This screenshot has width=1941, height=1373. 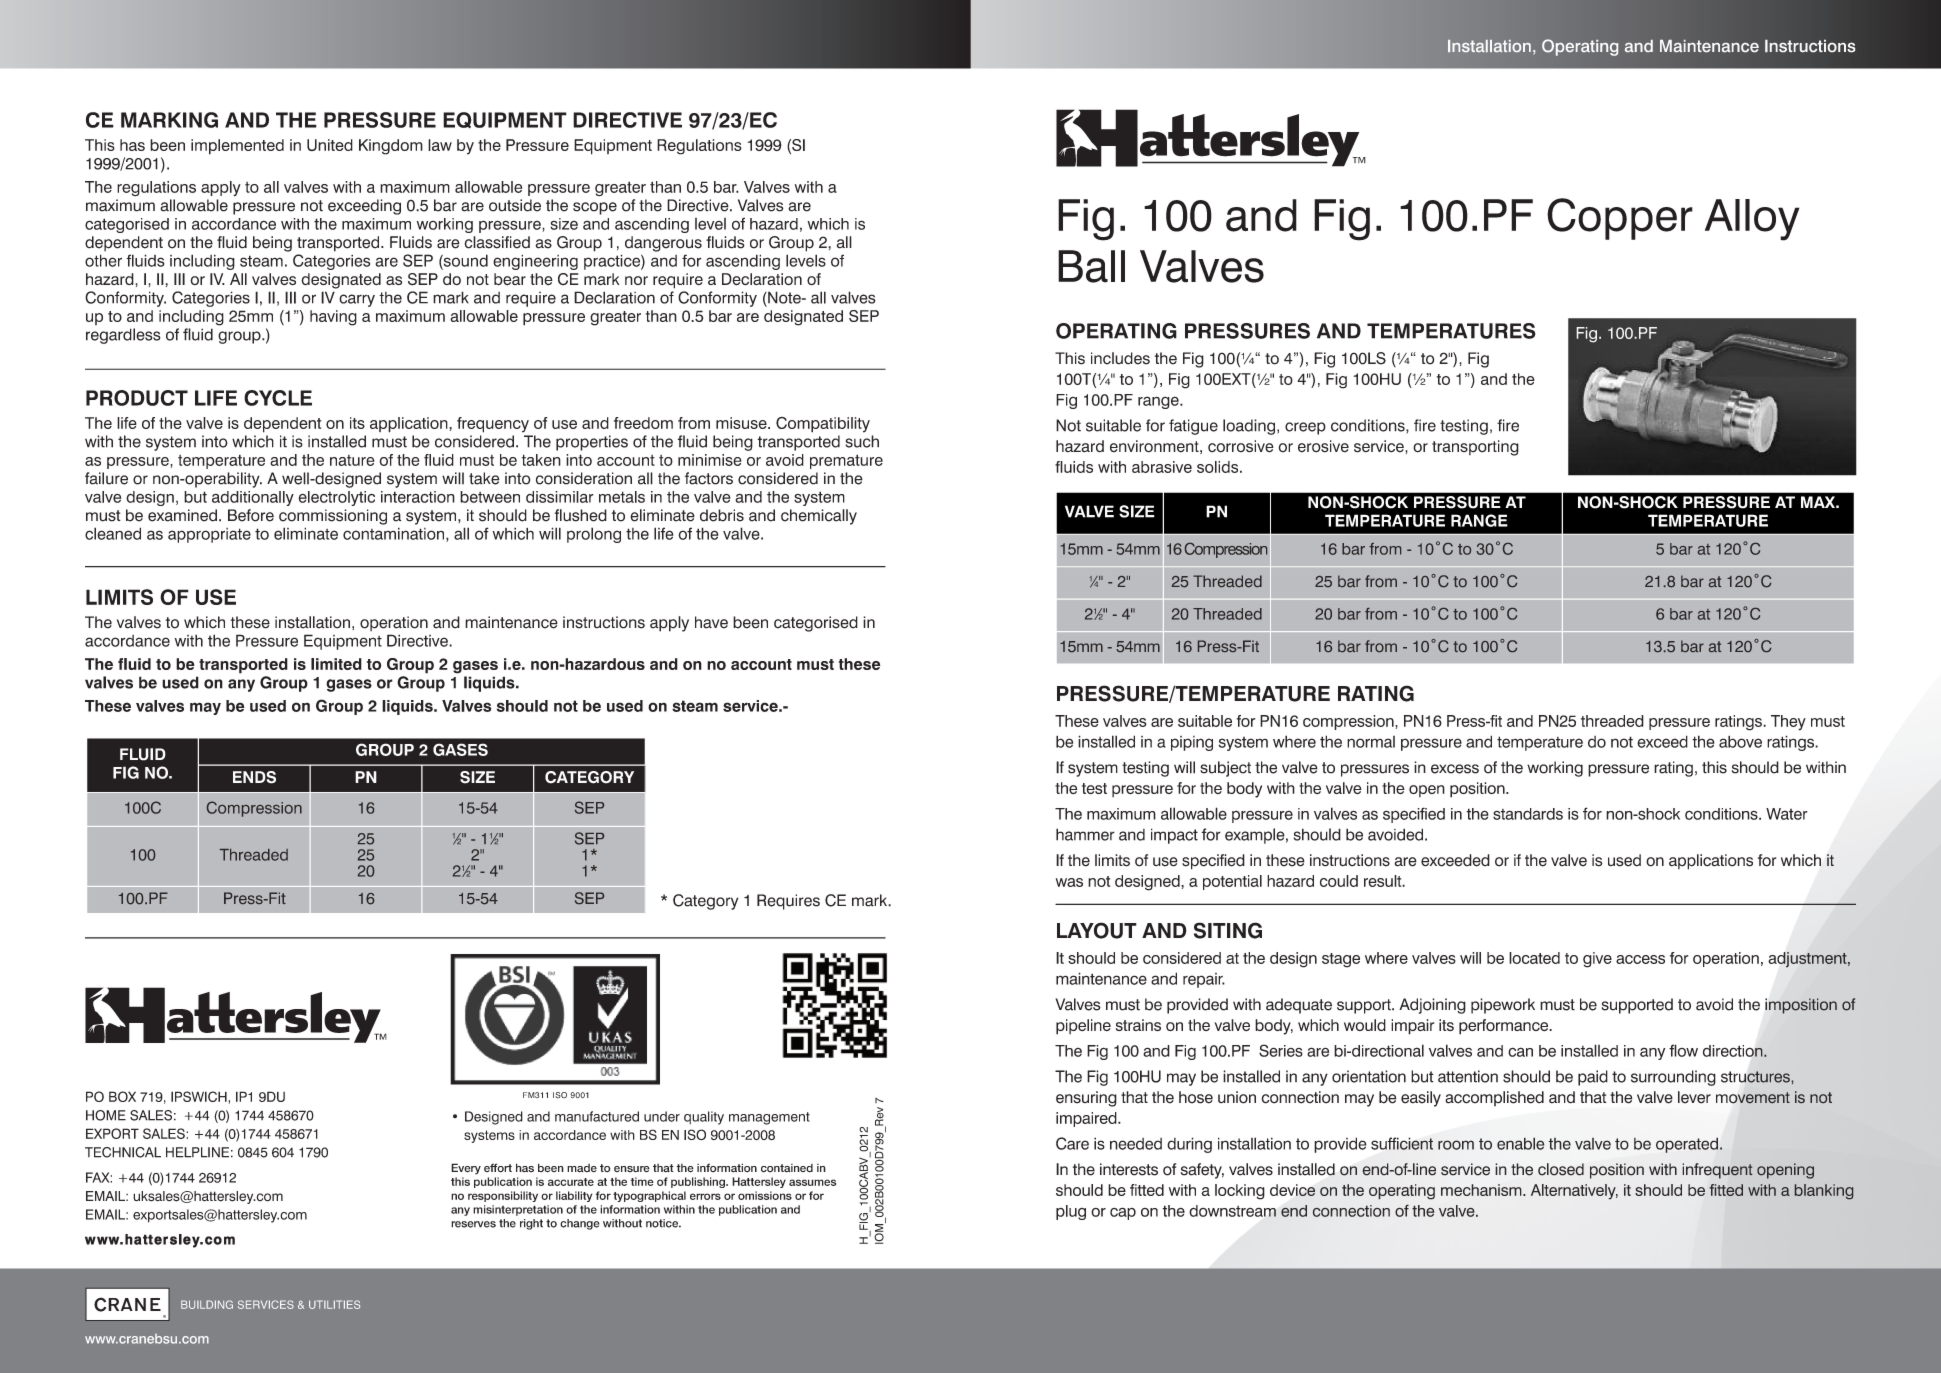 What do you see at coordinates (352, 460) in the screenshot?
I see `nature` at bounding box center [352, 460].
